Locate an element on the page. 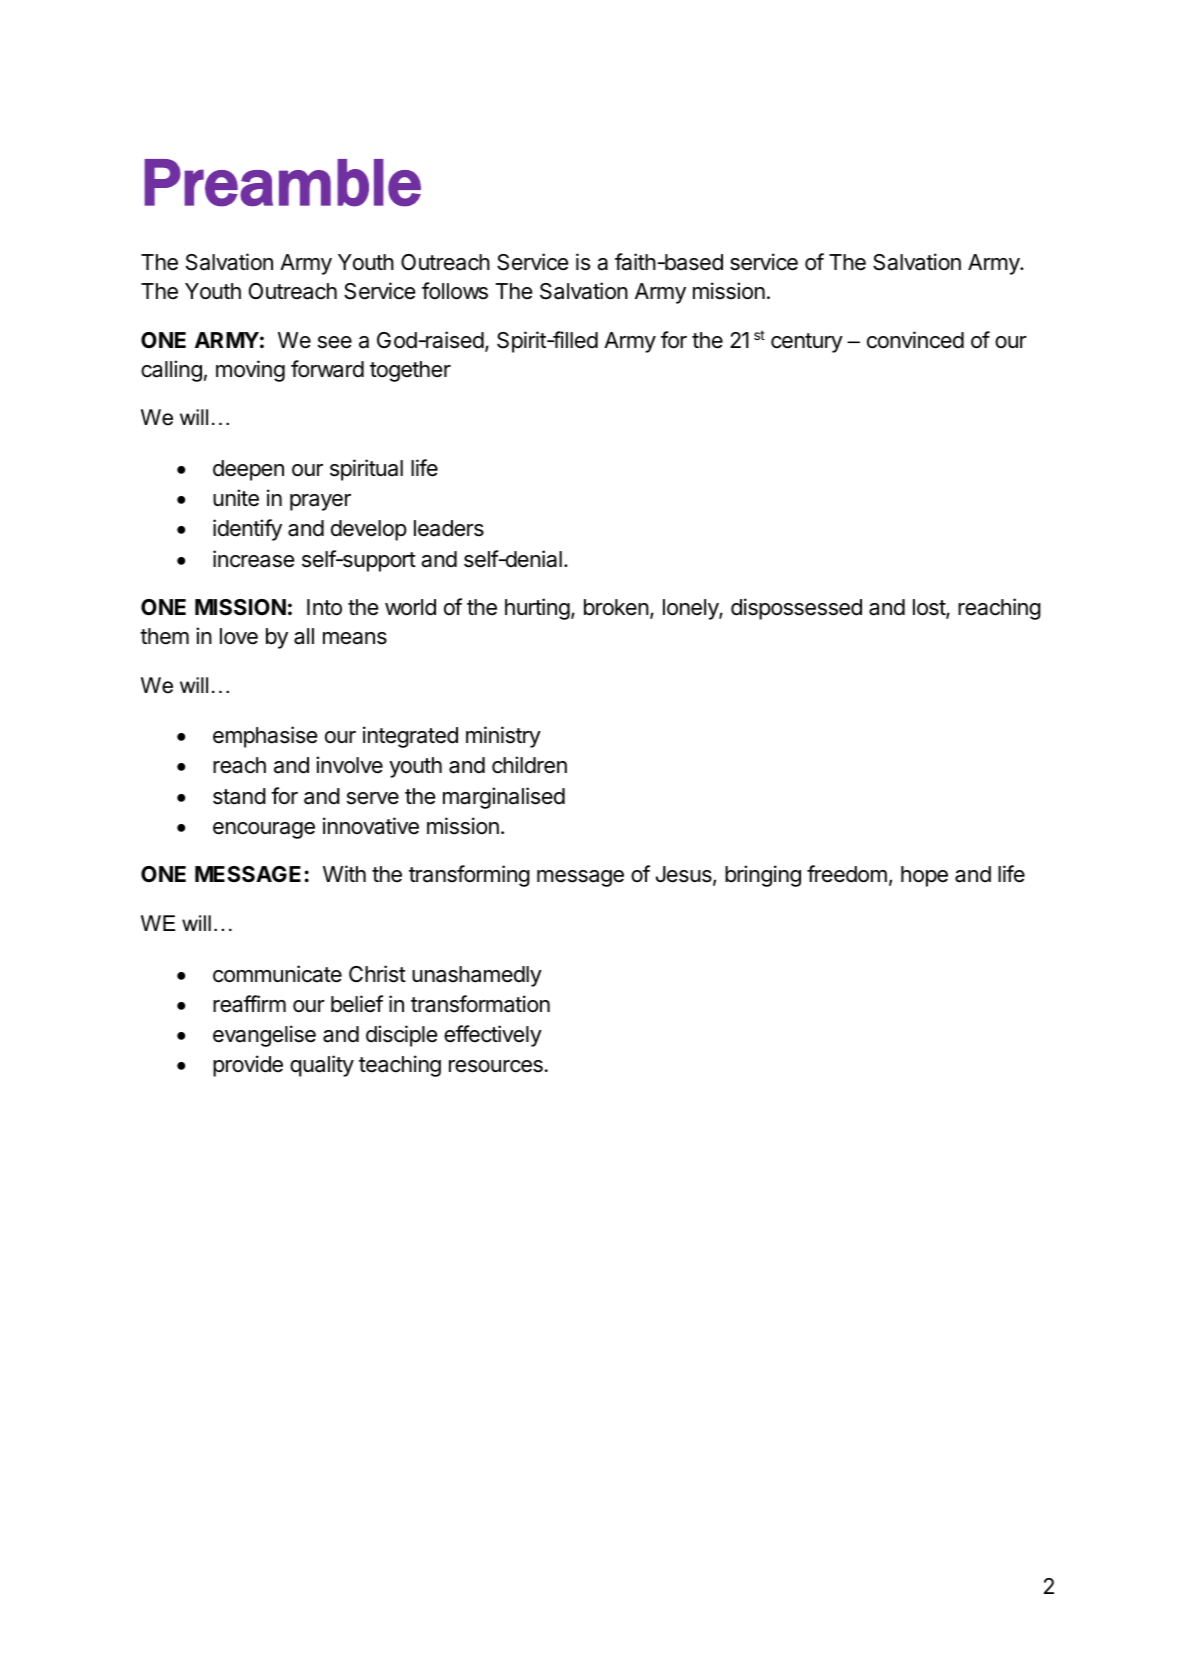 Image resolution: width=1181 pixels, height=1670 pixels. century is located at coordinates (807, 343).
